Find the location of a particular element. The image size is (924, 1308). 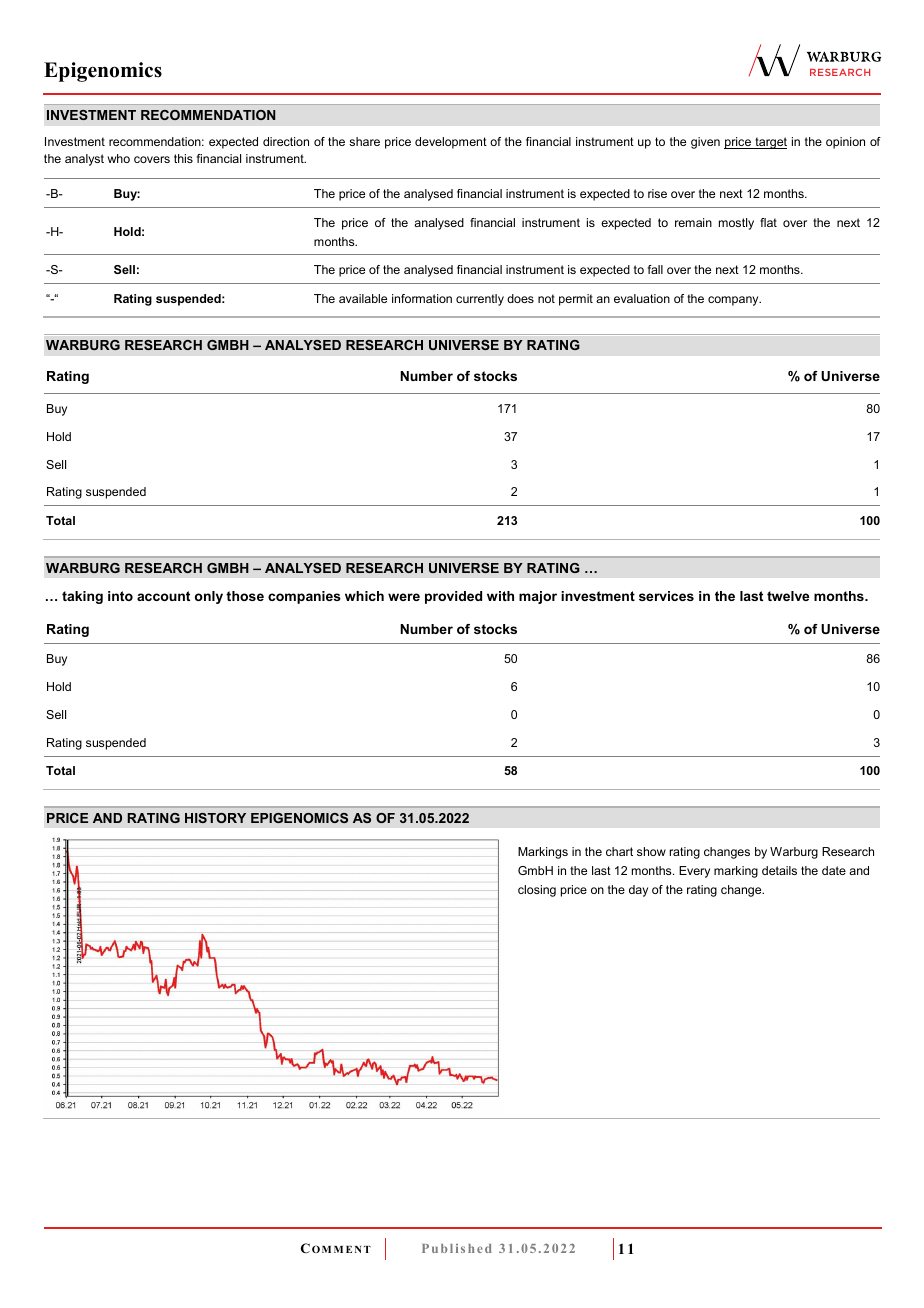

available is located at coordinates (363, 298).
